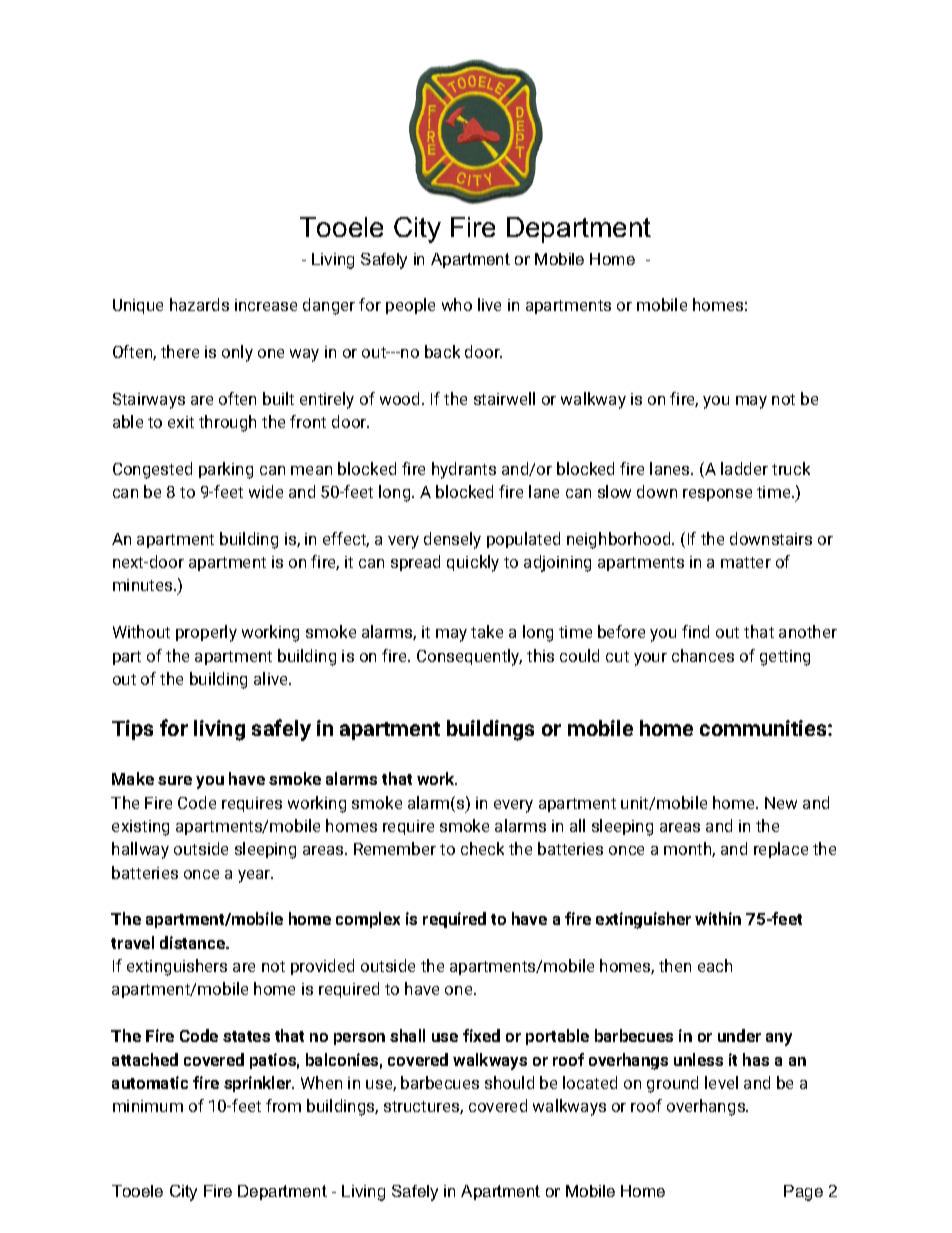 This screenshot has width=952, height=1233. Describe the element at coordinates (442, 351) in the screenshot. I see `back` at that location.
